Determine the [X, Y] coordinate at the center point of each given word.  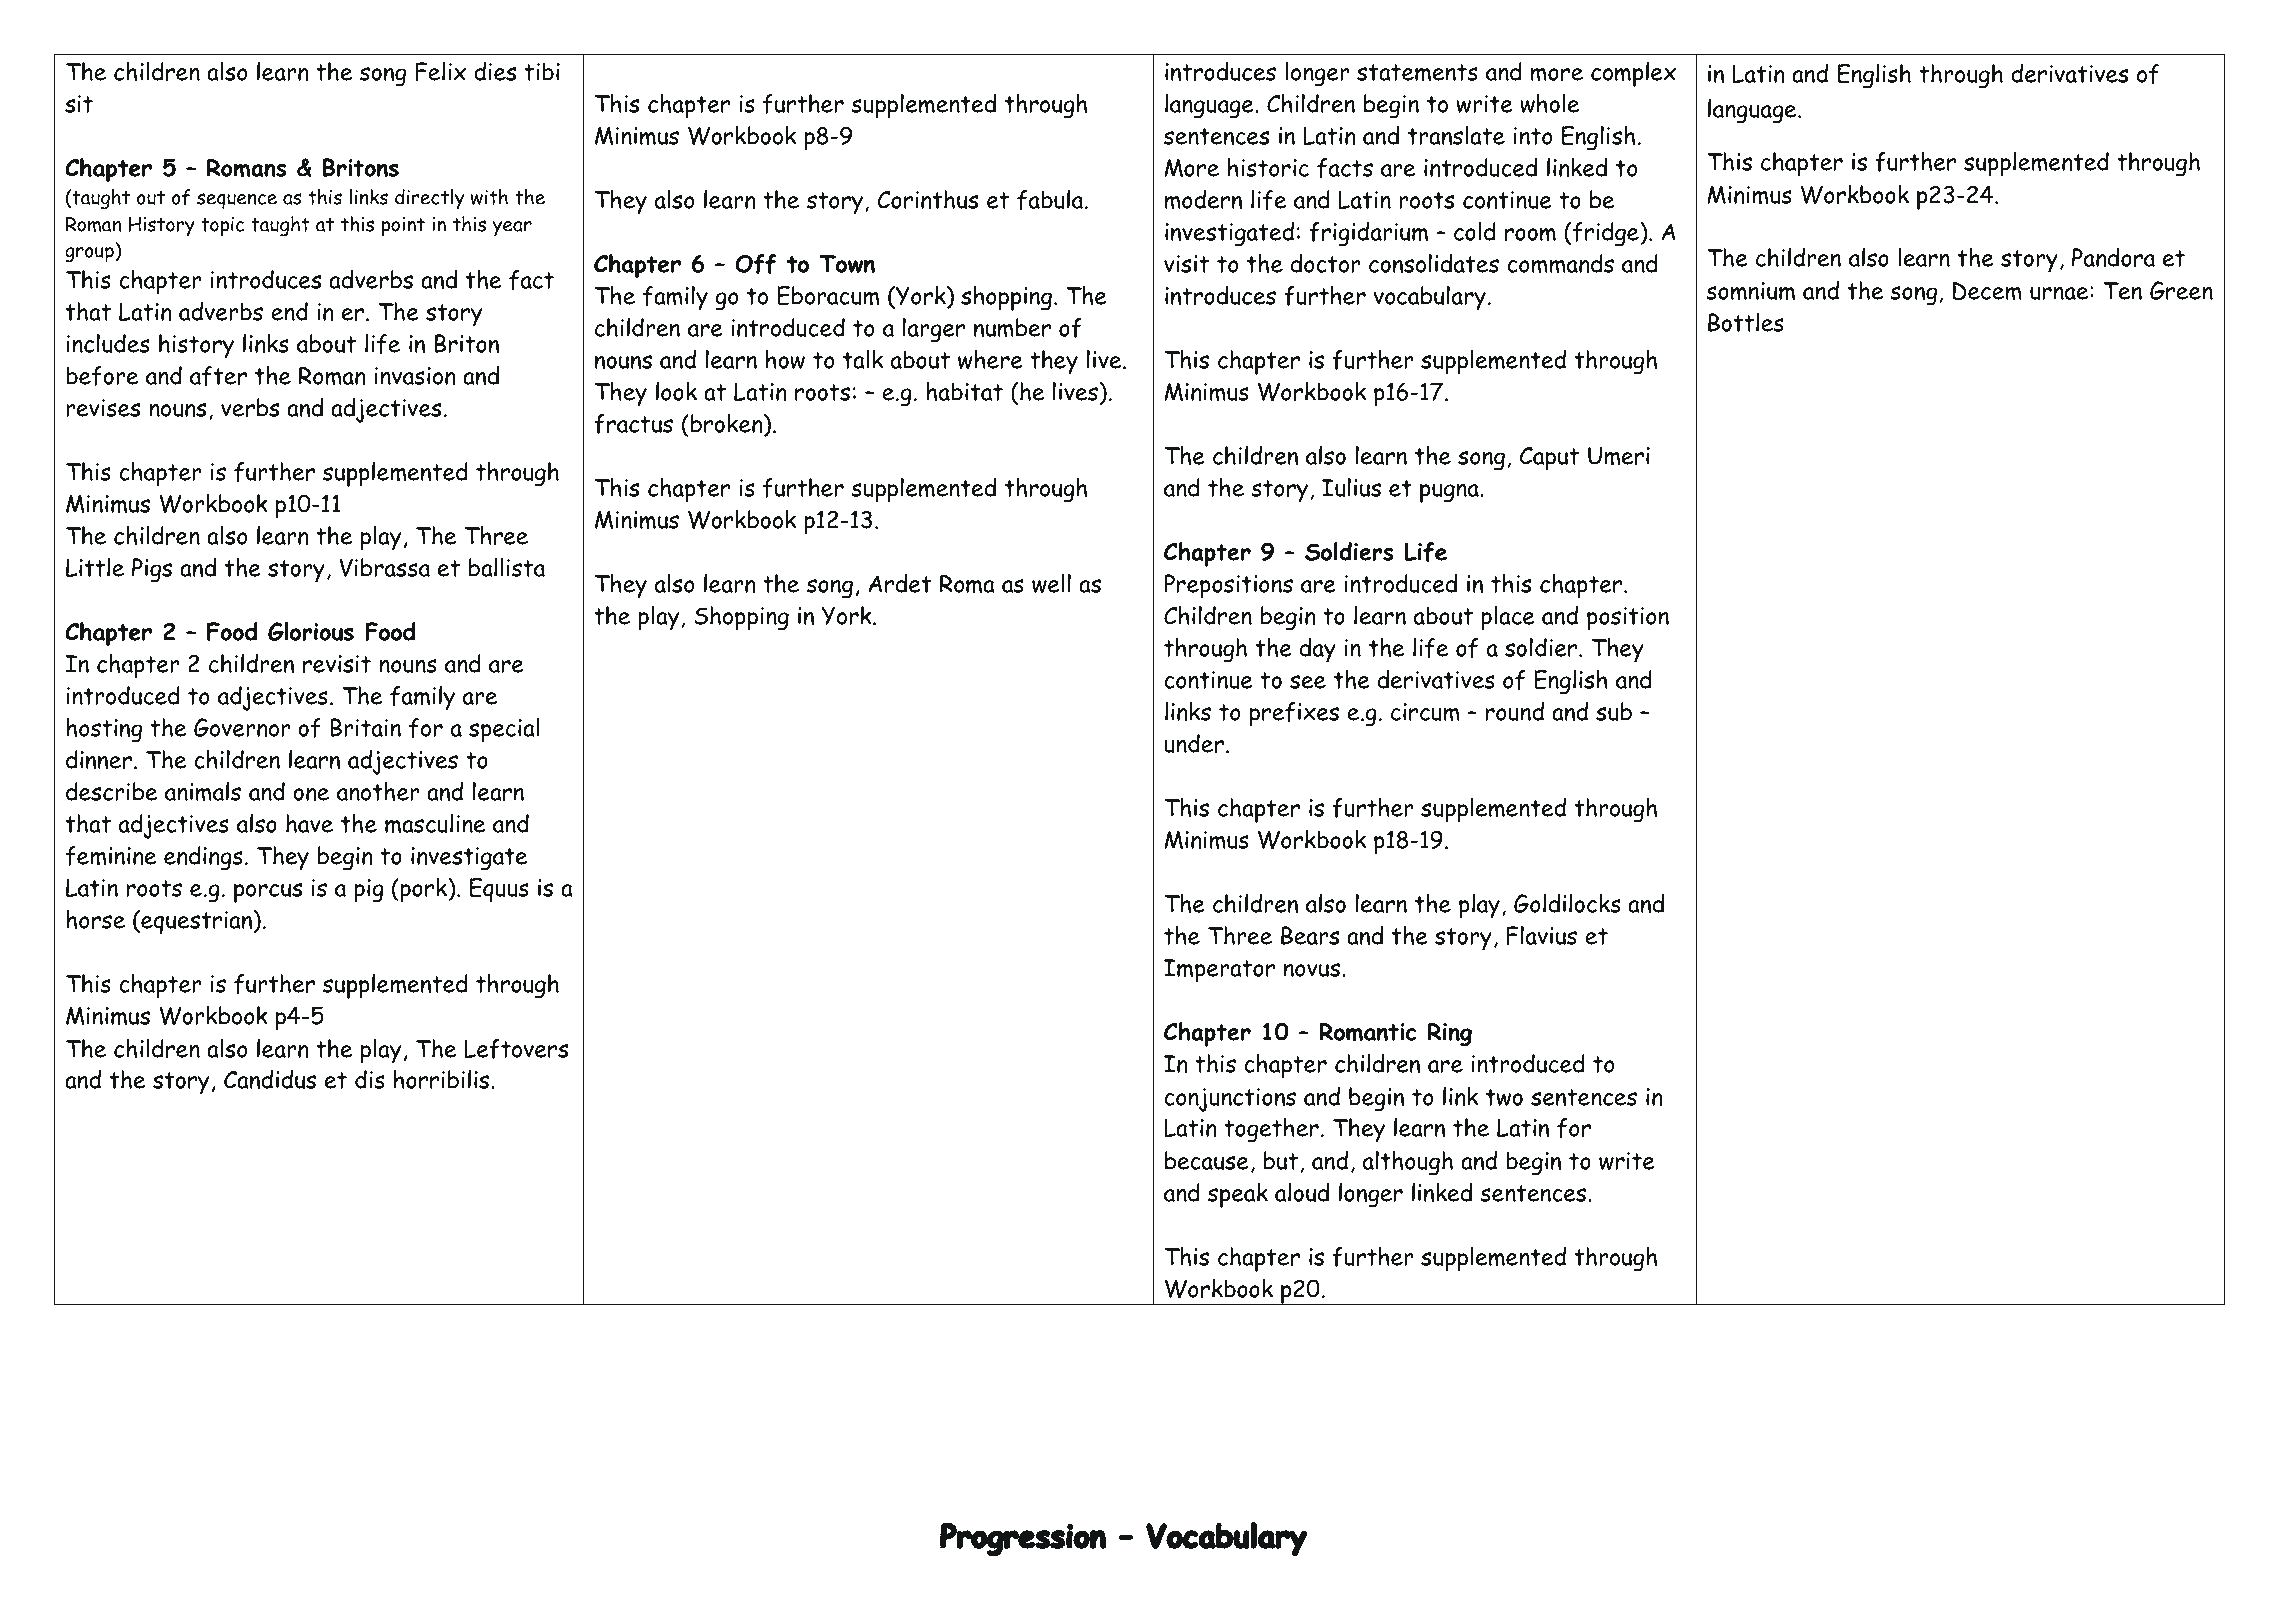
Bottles [1746, 322]
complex [1633, 74]
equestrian [197, 922]
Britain [365, 727]
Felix [440, 71]
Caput [1549, 459]
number [1012, 328]
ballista [507, 567]
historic [1268, 167]
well [1051, 583]
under [1194, 743]
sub [1614, 711]
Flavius [1542, 935]
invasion [415, 376]
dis [370, 1079]
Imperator [1219, 971]
